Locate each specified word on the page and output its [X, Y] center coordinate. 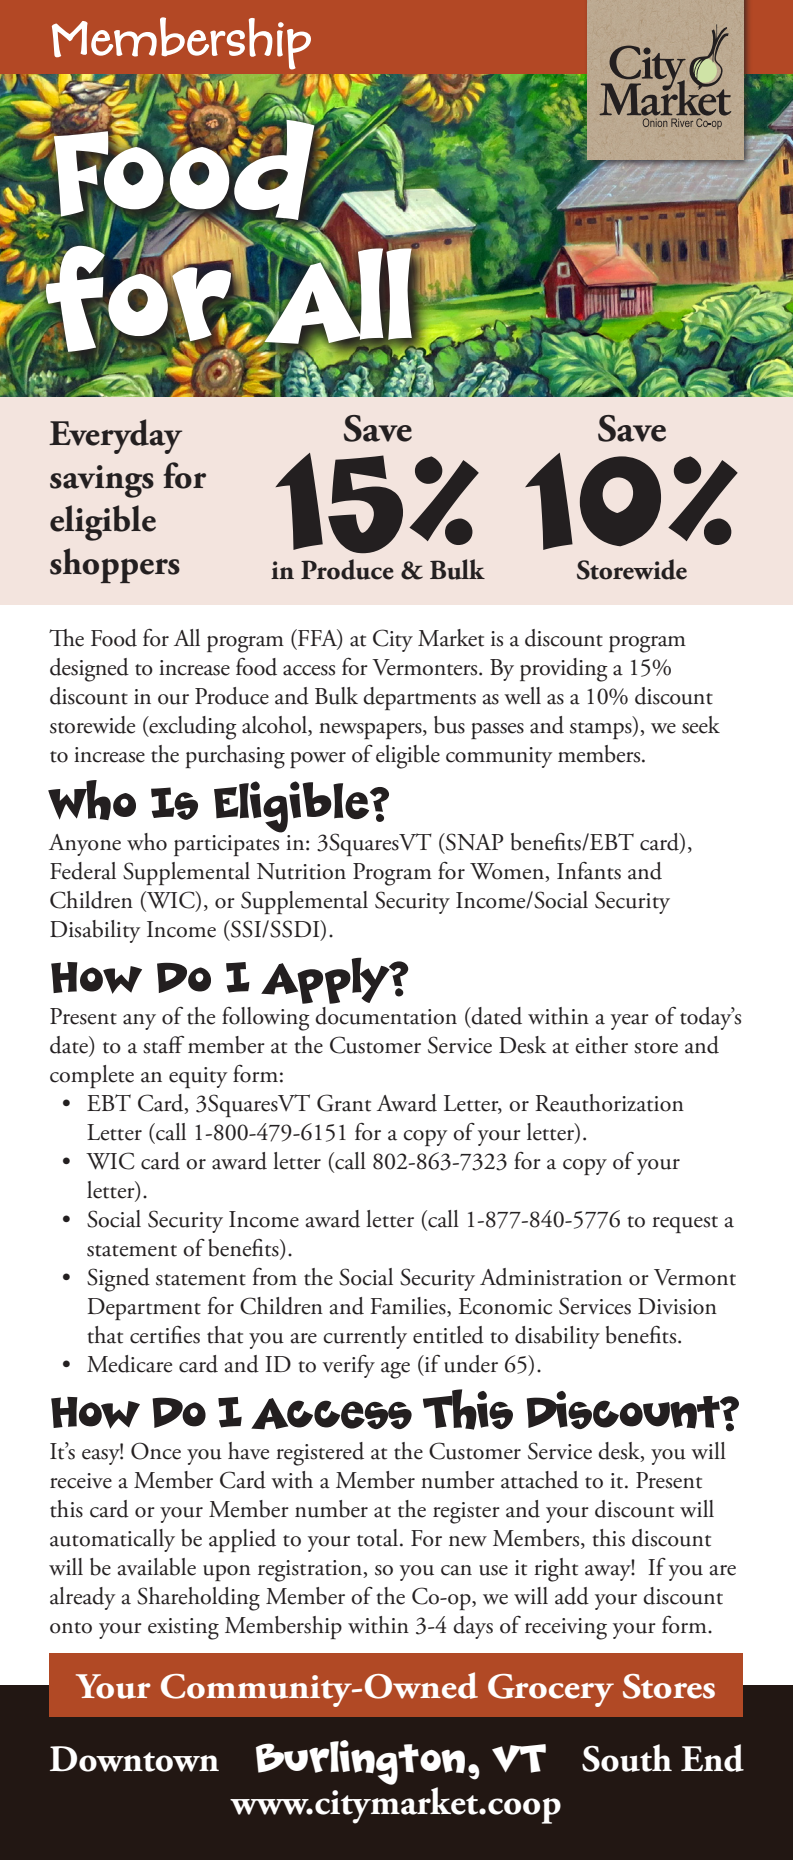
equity [198, 1077]
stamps [602, 730]
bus [449, 725]
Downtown [134, 1759]
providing [564, 670]
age [395, 1370]
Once [156, 1451]
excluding [192, 728]
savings [102, 481]
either [601, 1045]
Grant [344, 1103]
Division [677, 1306]
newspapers [371, 731]
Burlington [360, 1762]
